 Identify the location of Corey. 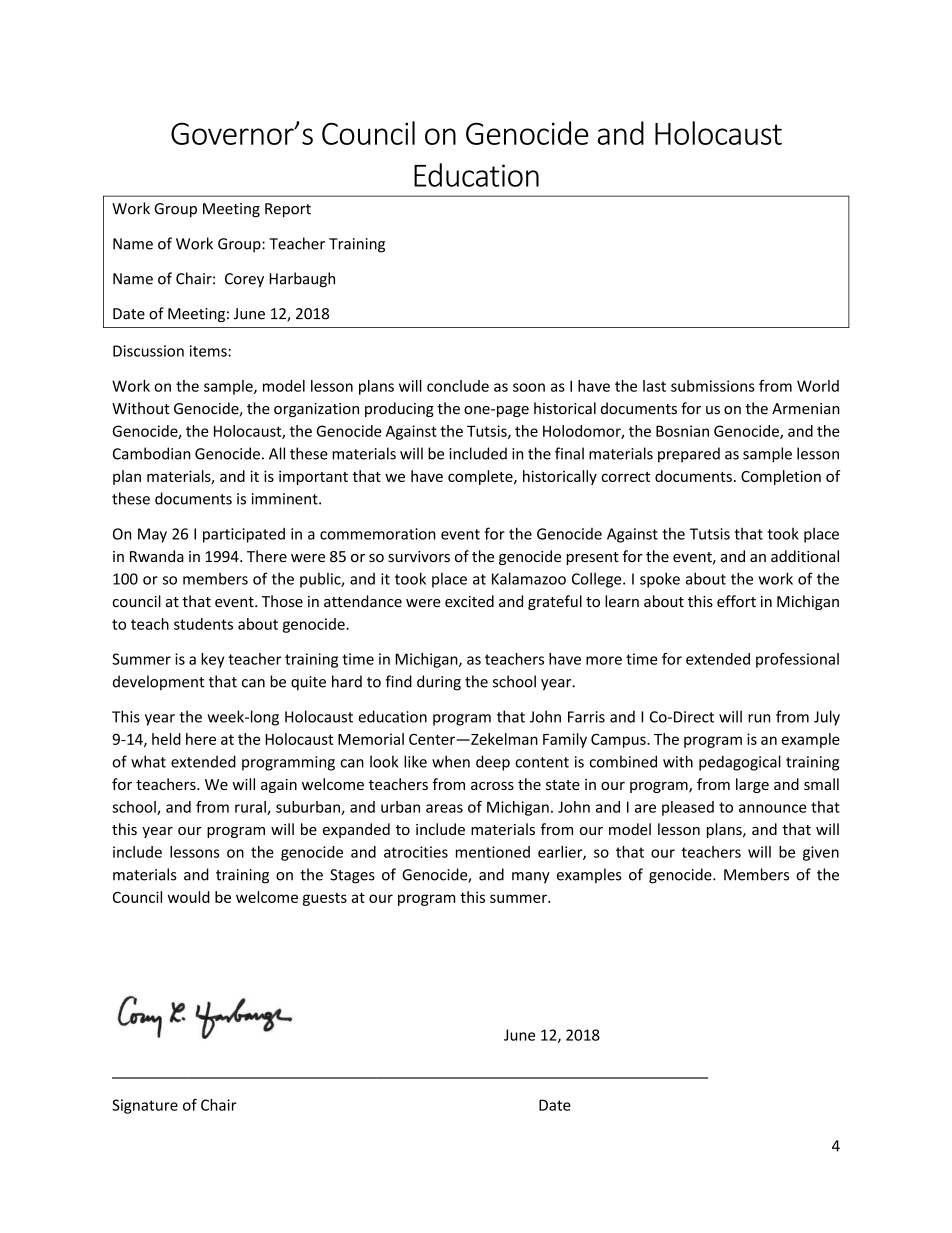
(244, 280).
